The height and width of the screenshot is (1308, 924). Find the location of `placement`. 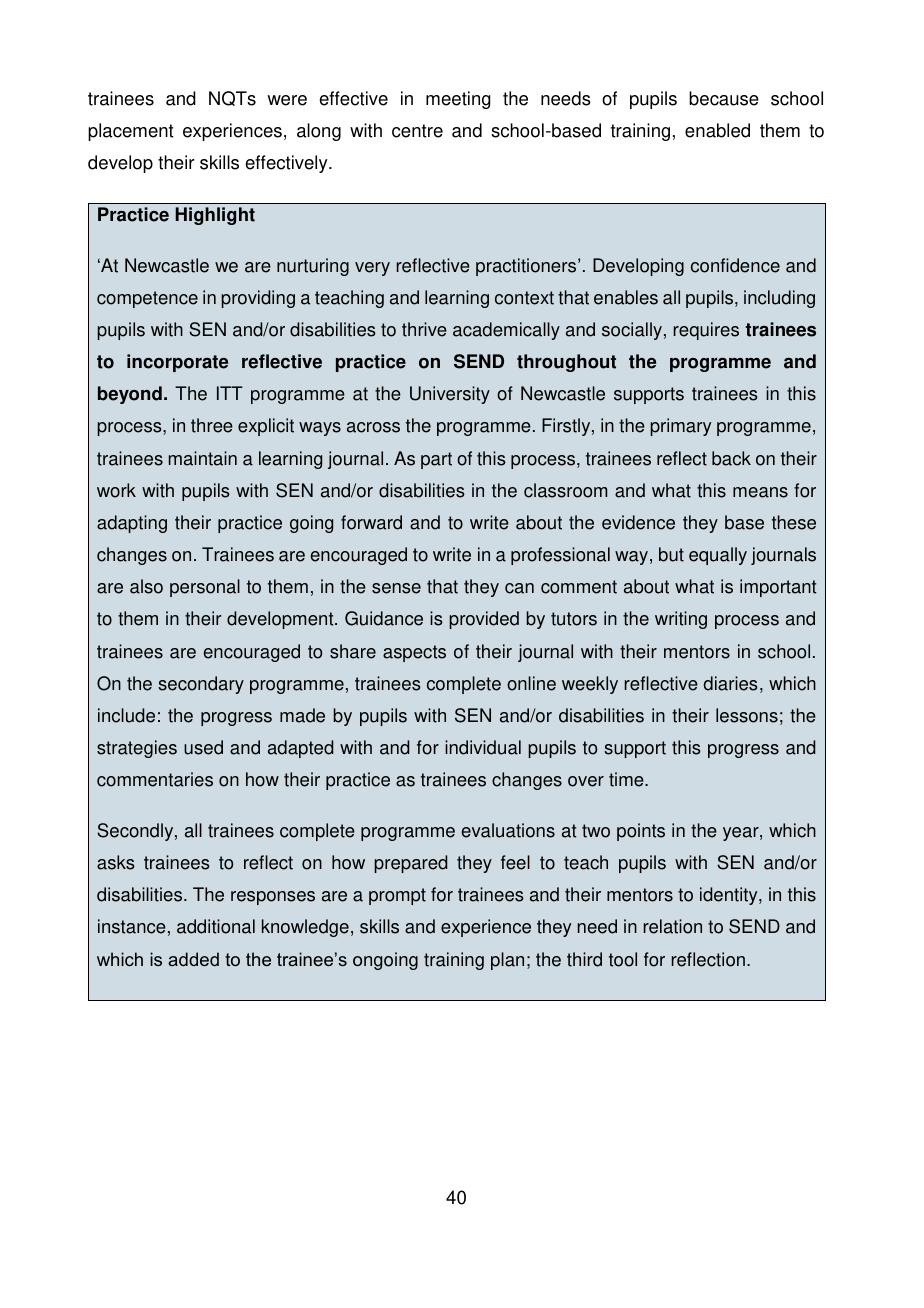

placement is located at coordinates (131, 132).
